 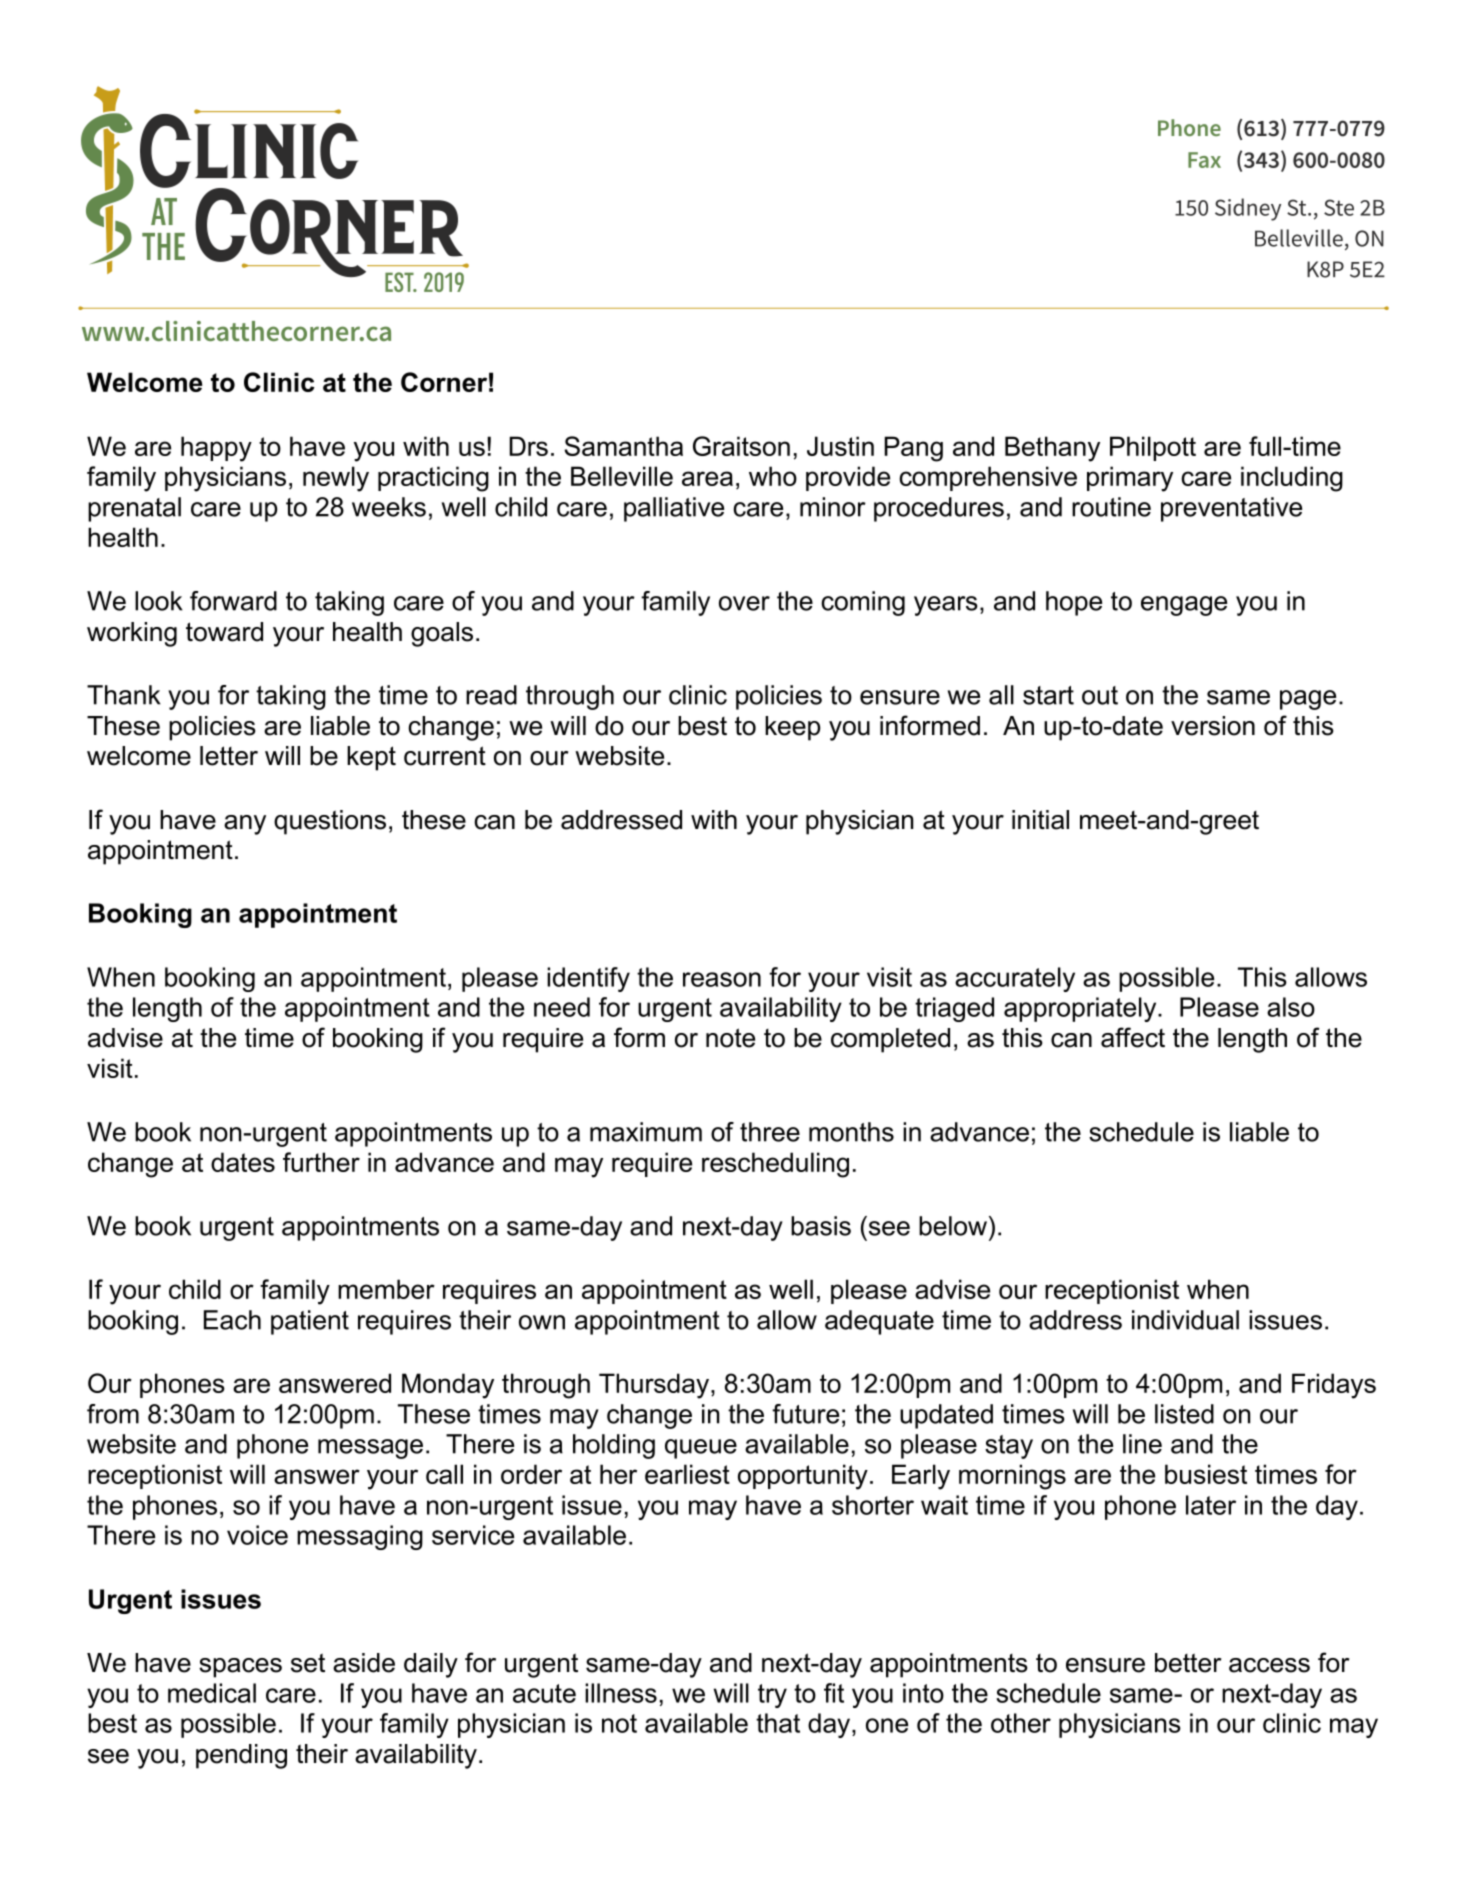 What do you see at coordinates (370, 1449) in the image?
I see `message` at bounding box center [370, 1449].
